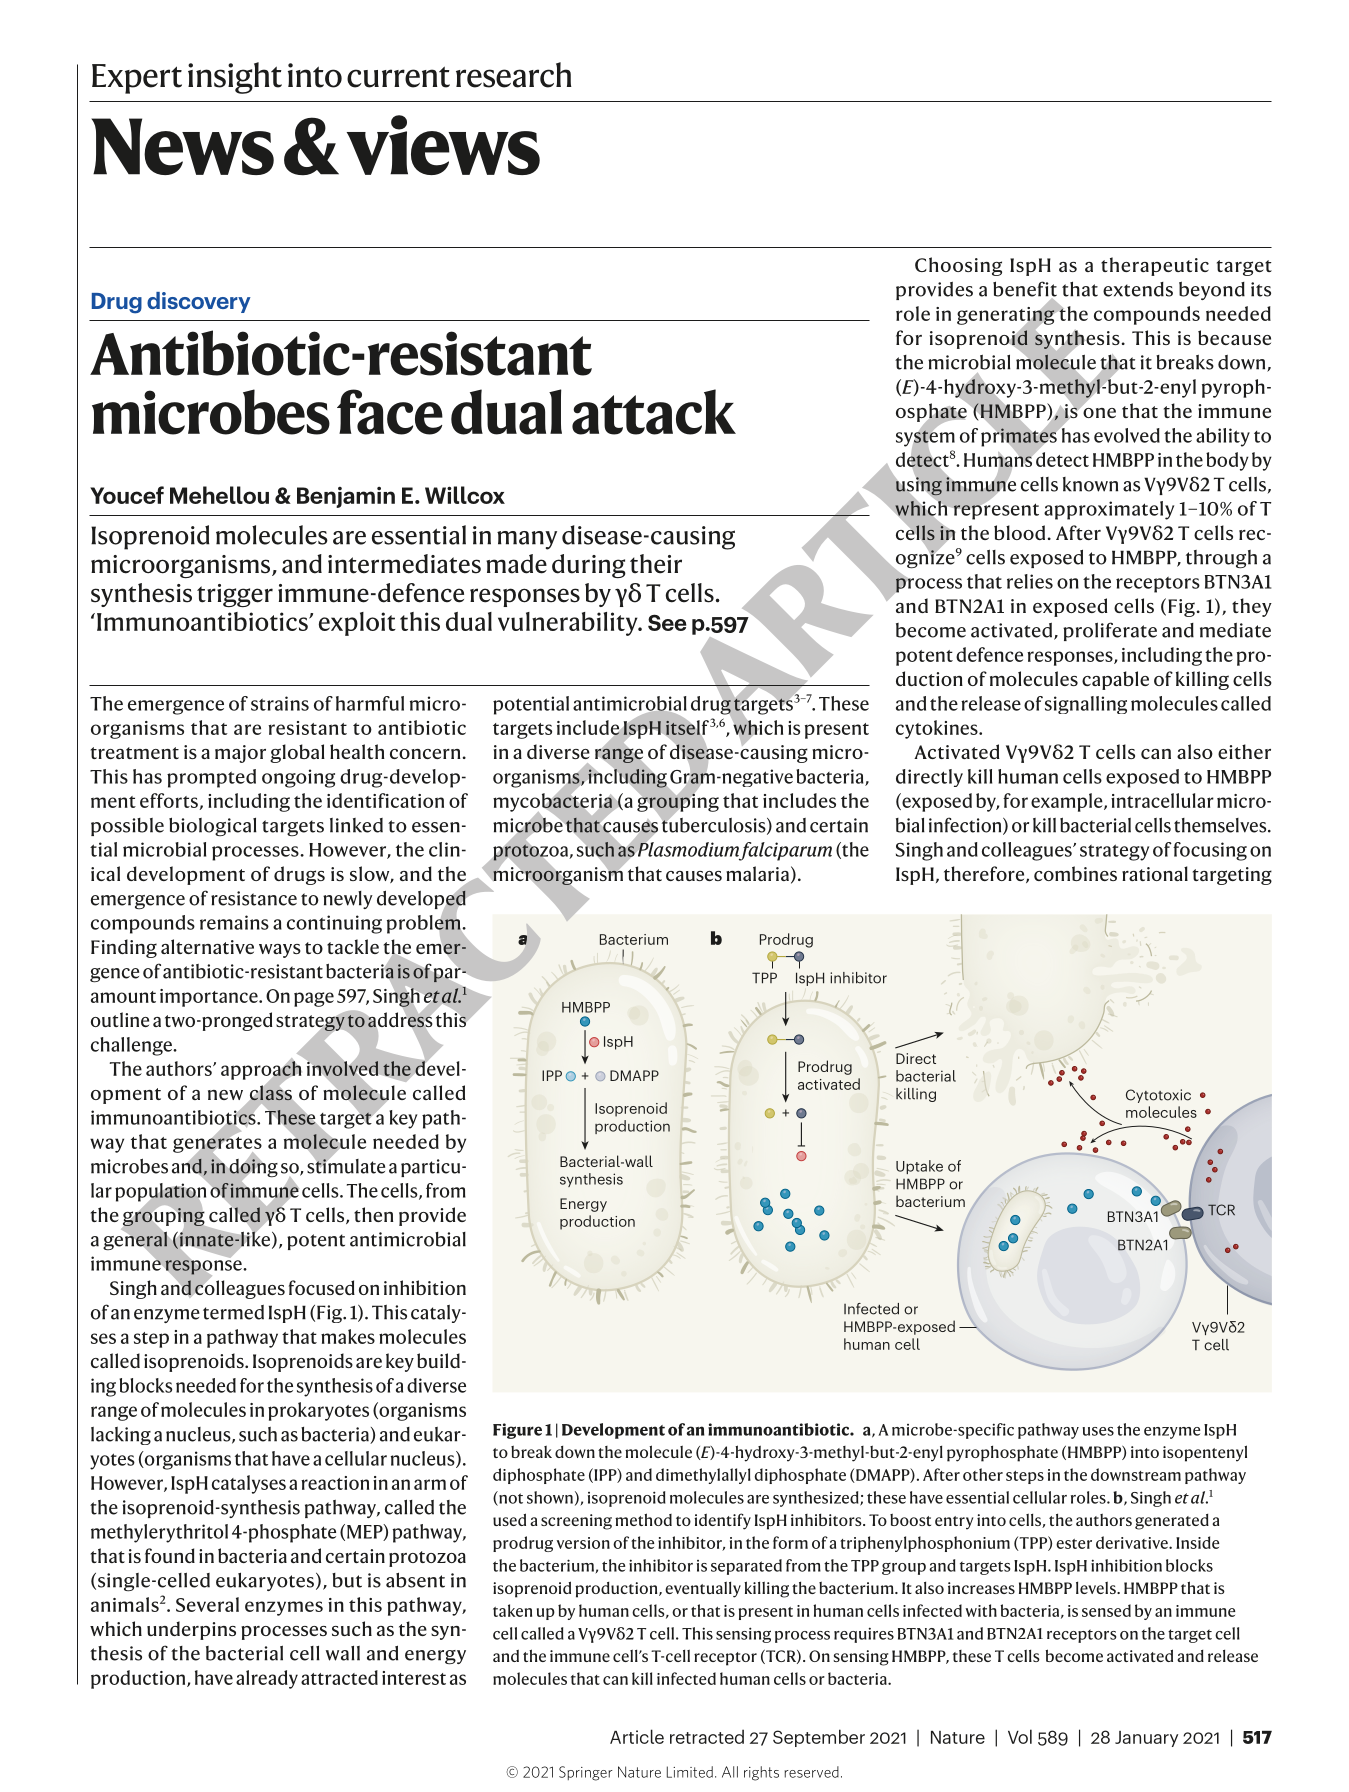  Describe the element at coordinates (235, 78) in the page. I see `insight` at that location.
